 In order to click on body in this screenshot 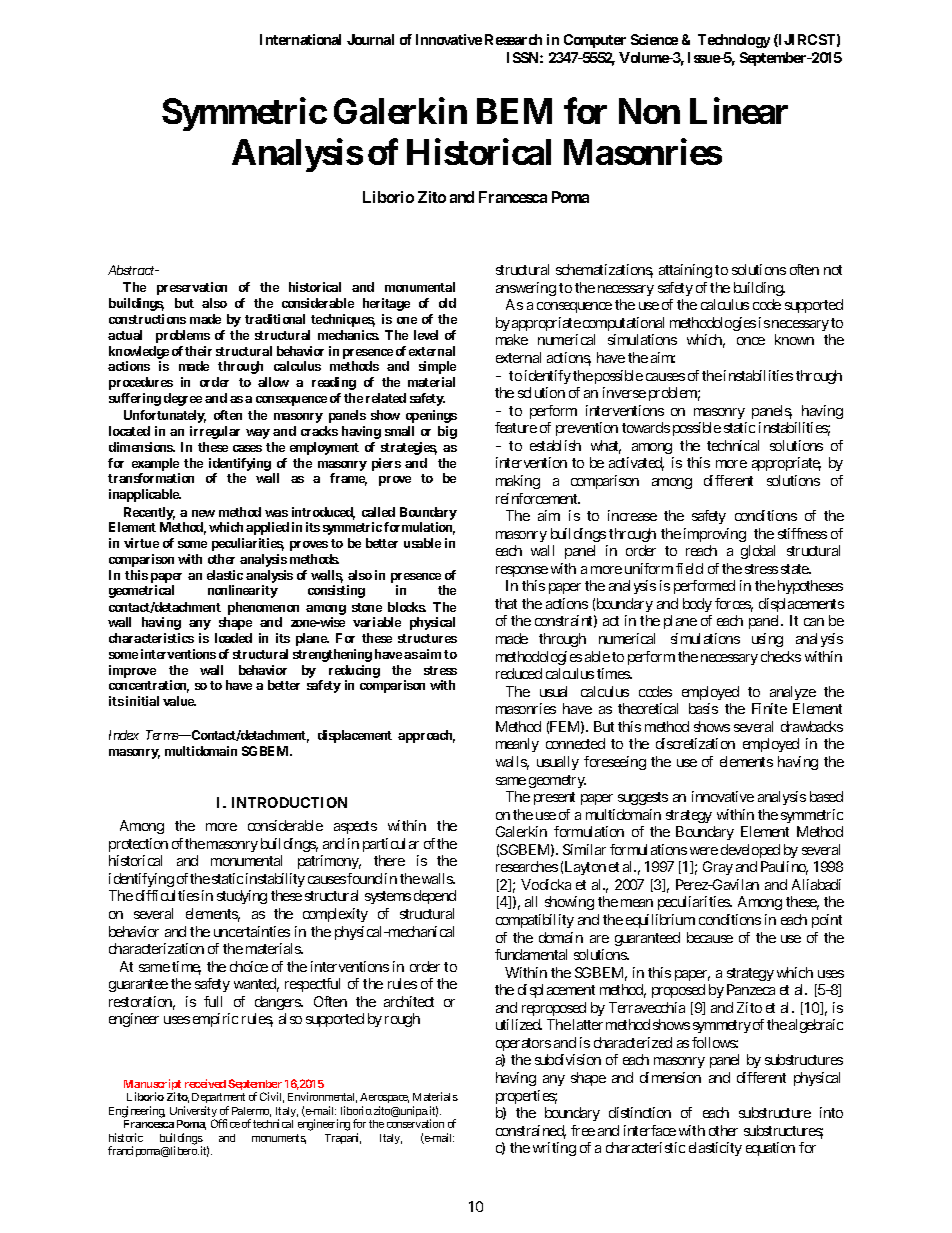, I will do `click(697, 605)`.
